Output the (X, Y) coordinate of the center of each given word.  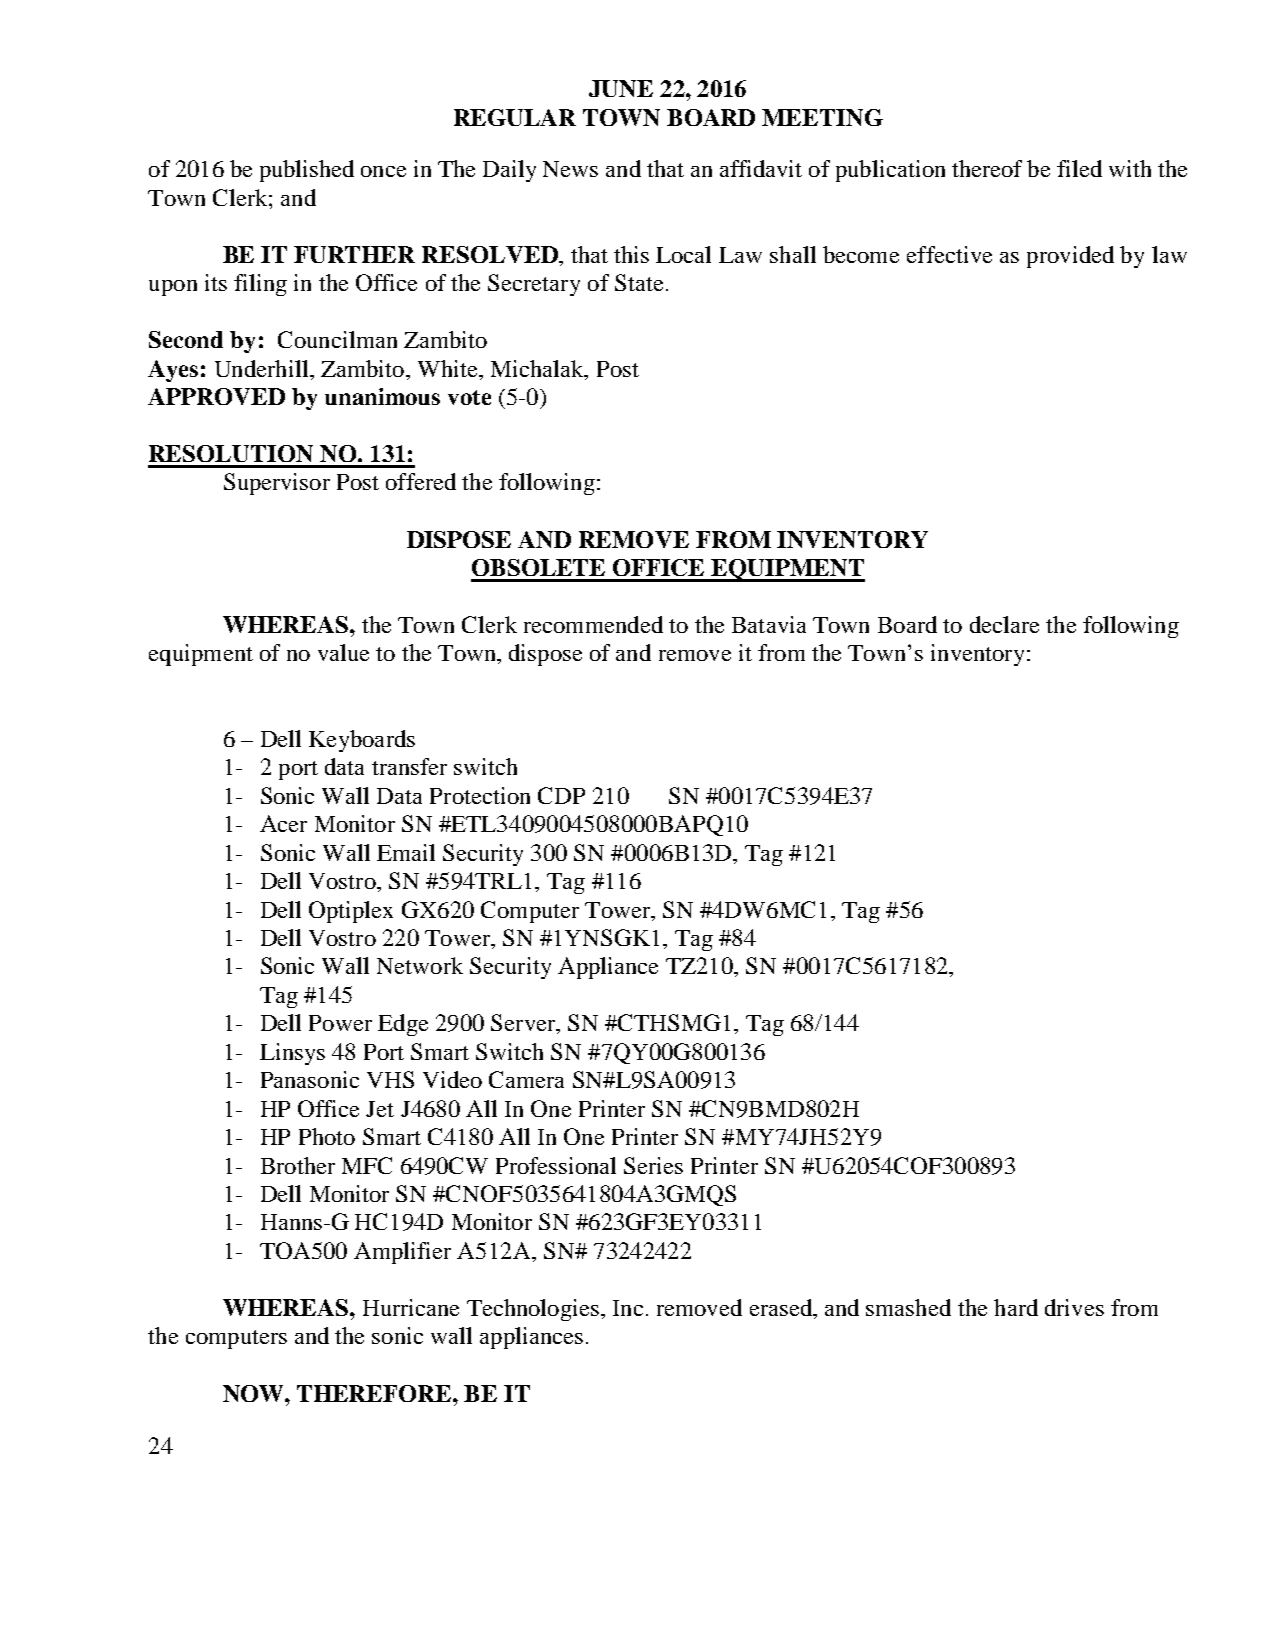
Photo (327, 1136)
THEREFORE (375, 1393)
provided (1070, 257)
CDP (561, 795)
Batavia (769, 624)
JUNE (621, 88)
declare (1004, 624)
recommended (593, 624)
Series (653, 1165)
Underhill (261, 368)
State (639, 282)
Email (406, 852)
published (307, 171)
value (343, 652)
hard (1016, 1307)
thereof (987, 168)
